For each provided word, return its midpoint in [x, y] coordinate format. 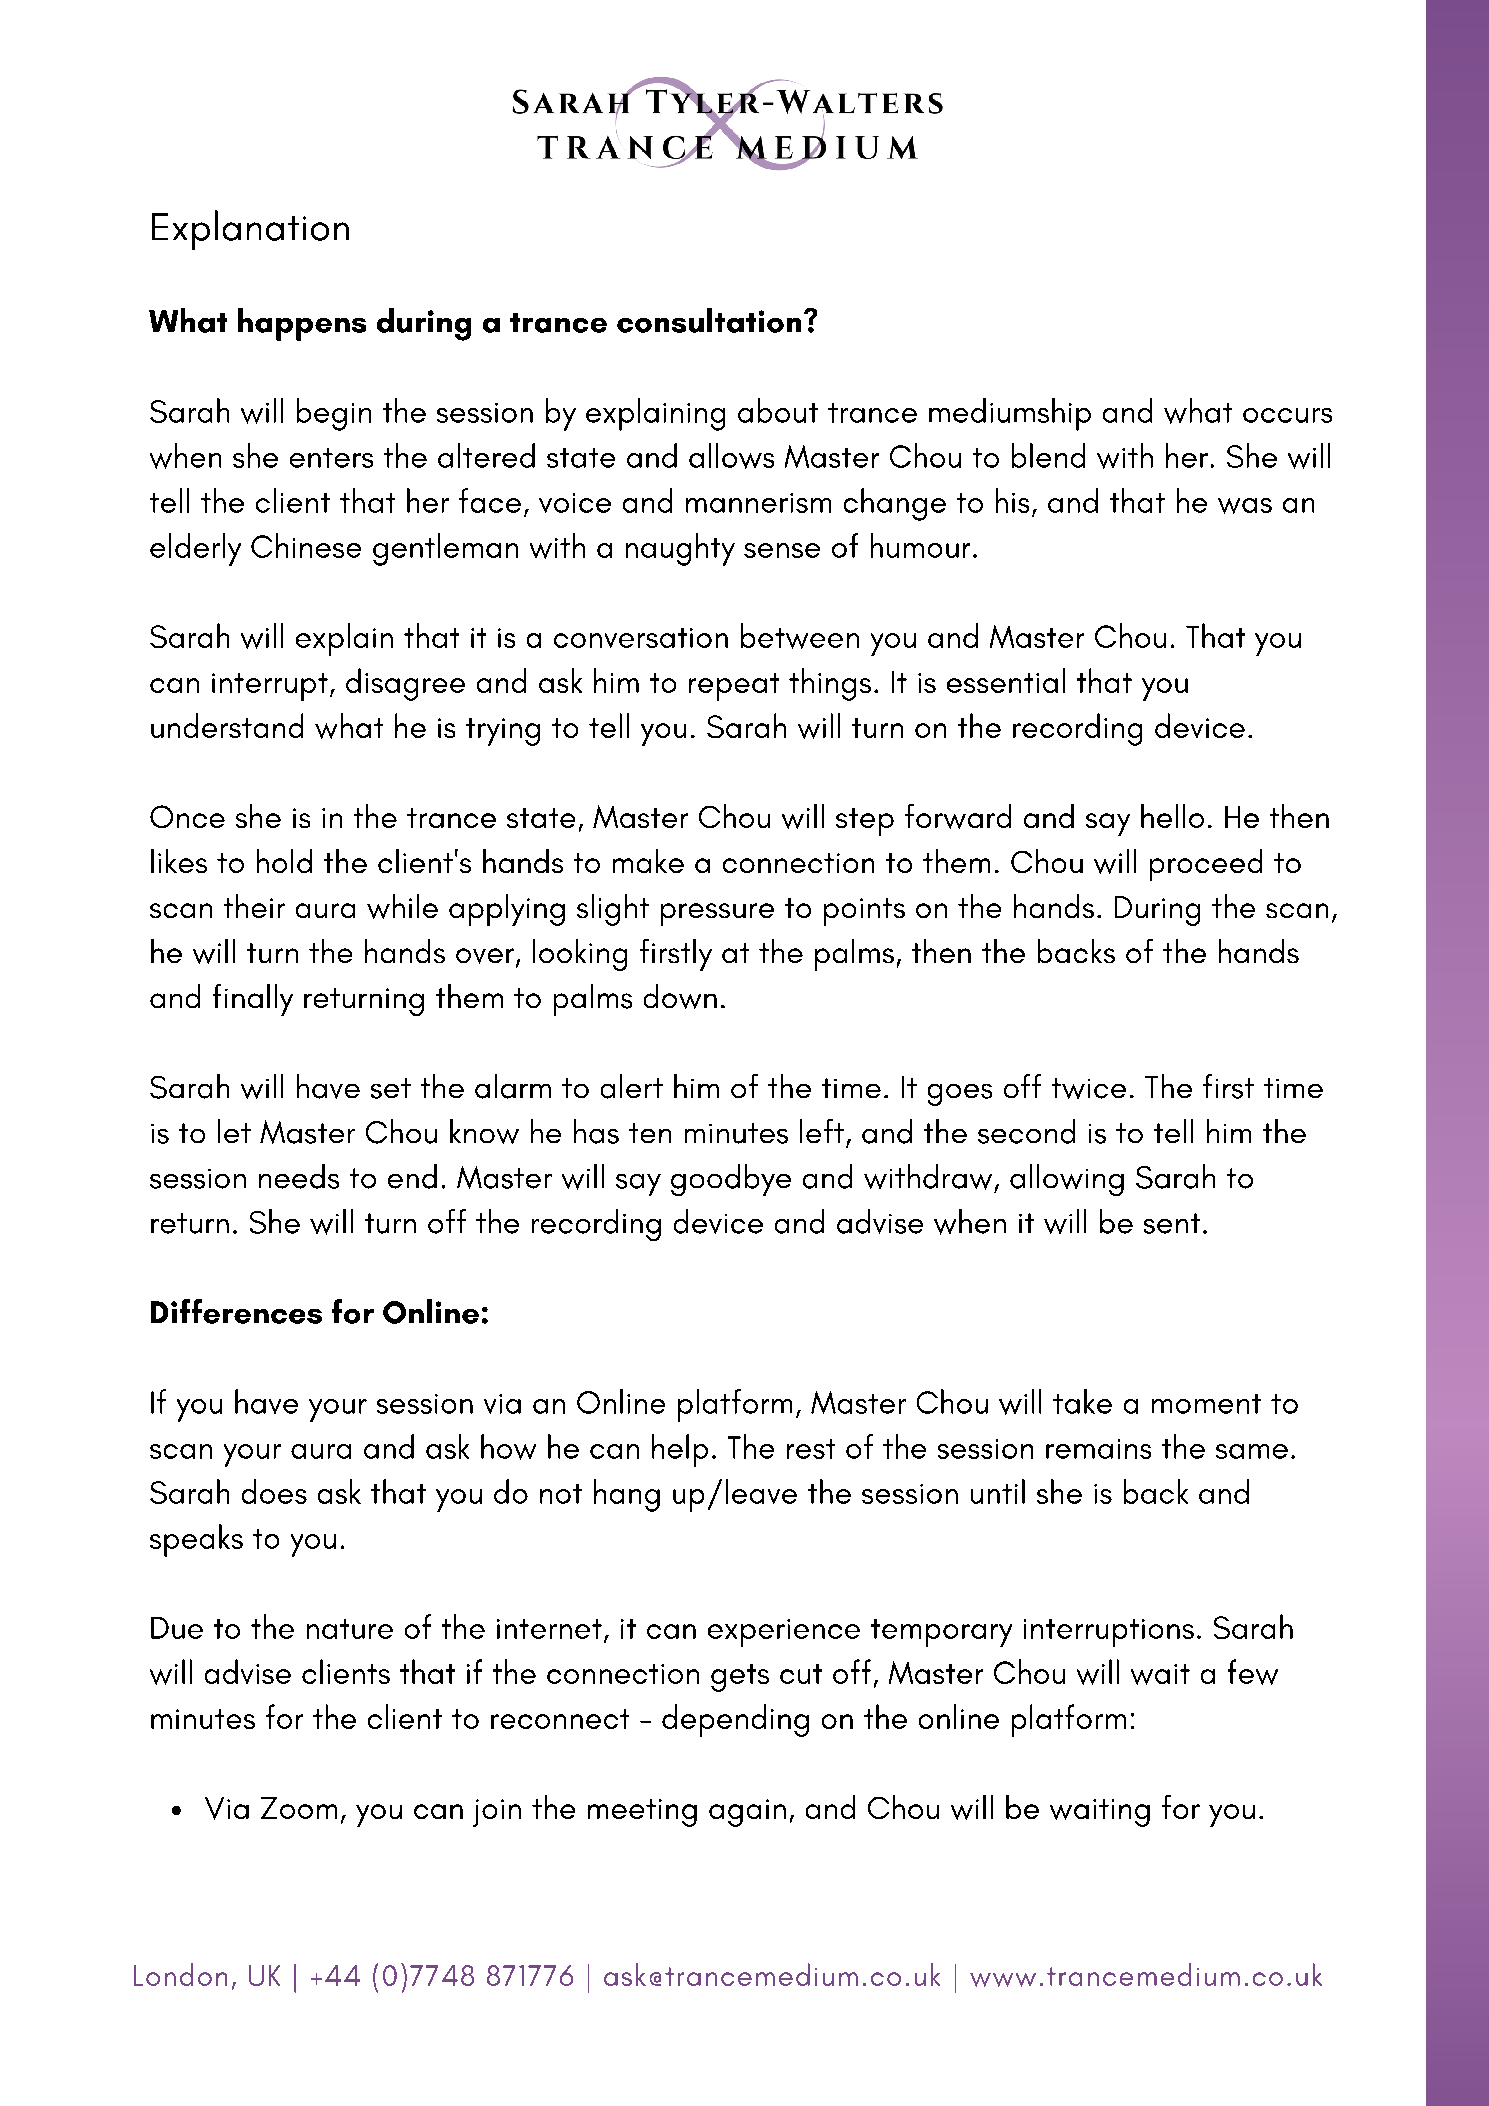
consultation [709, 320]
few [1253, 1672]
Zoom [299, 1808]
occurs [1287, 415]
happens [302, 324]
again [747, 1813]
